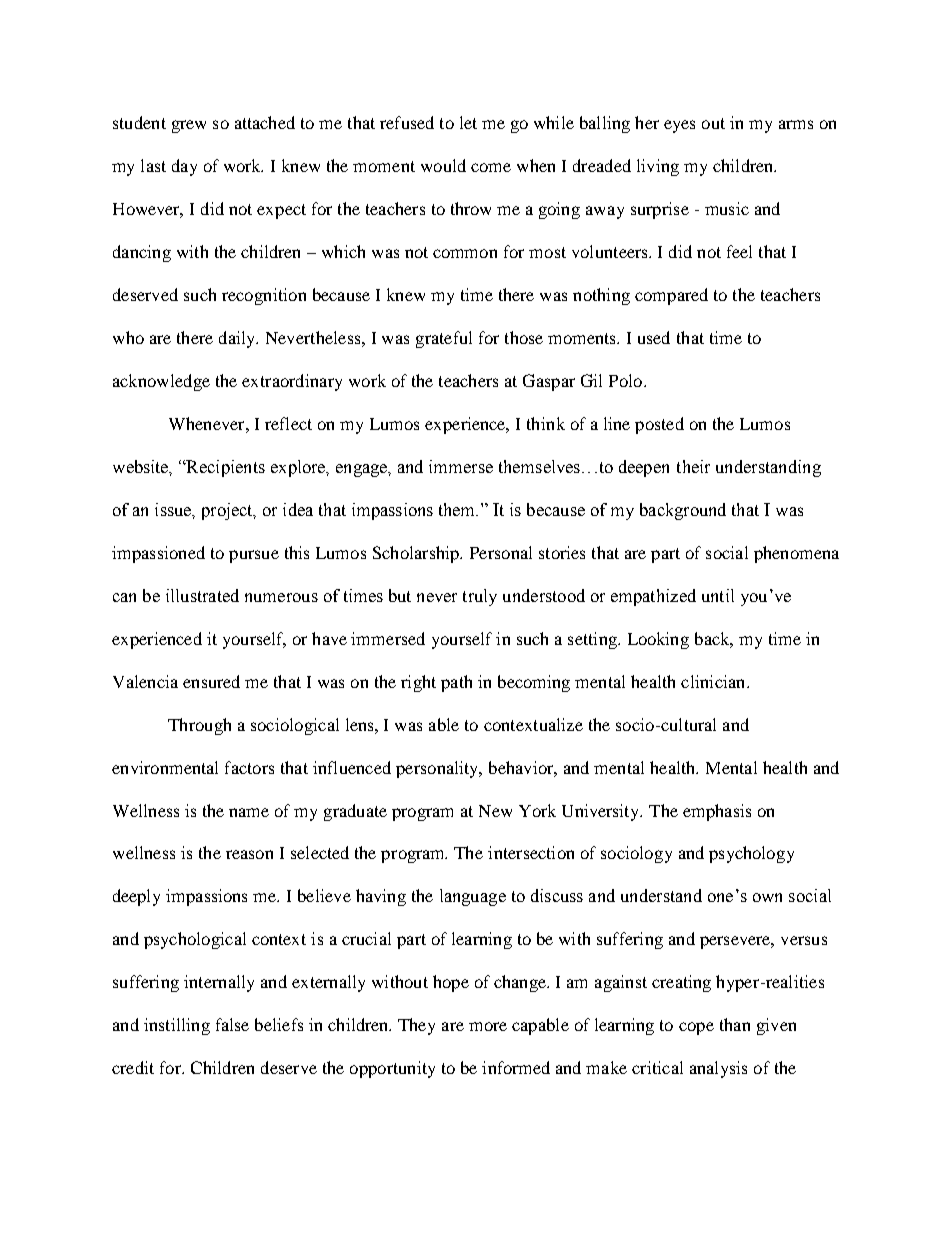 The image size is (952, 1233). Describe the element at coordinates (443, 165) in the image. I see `would` at that location.
